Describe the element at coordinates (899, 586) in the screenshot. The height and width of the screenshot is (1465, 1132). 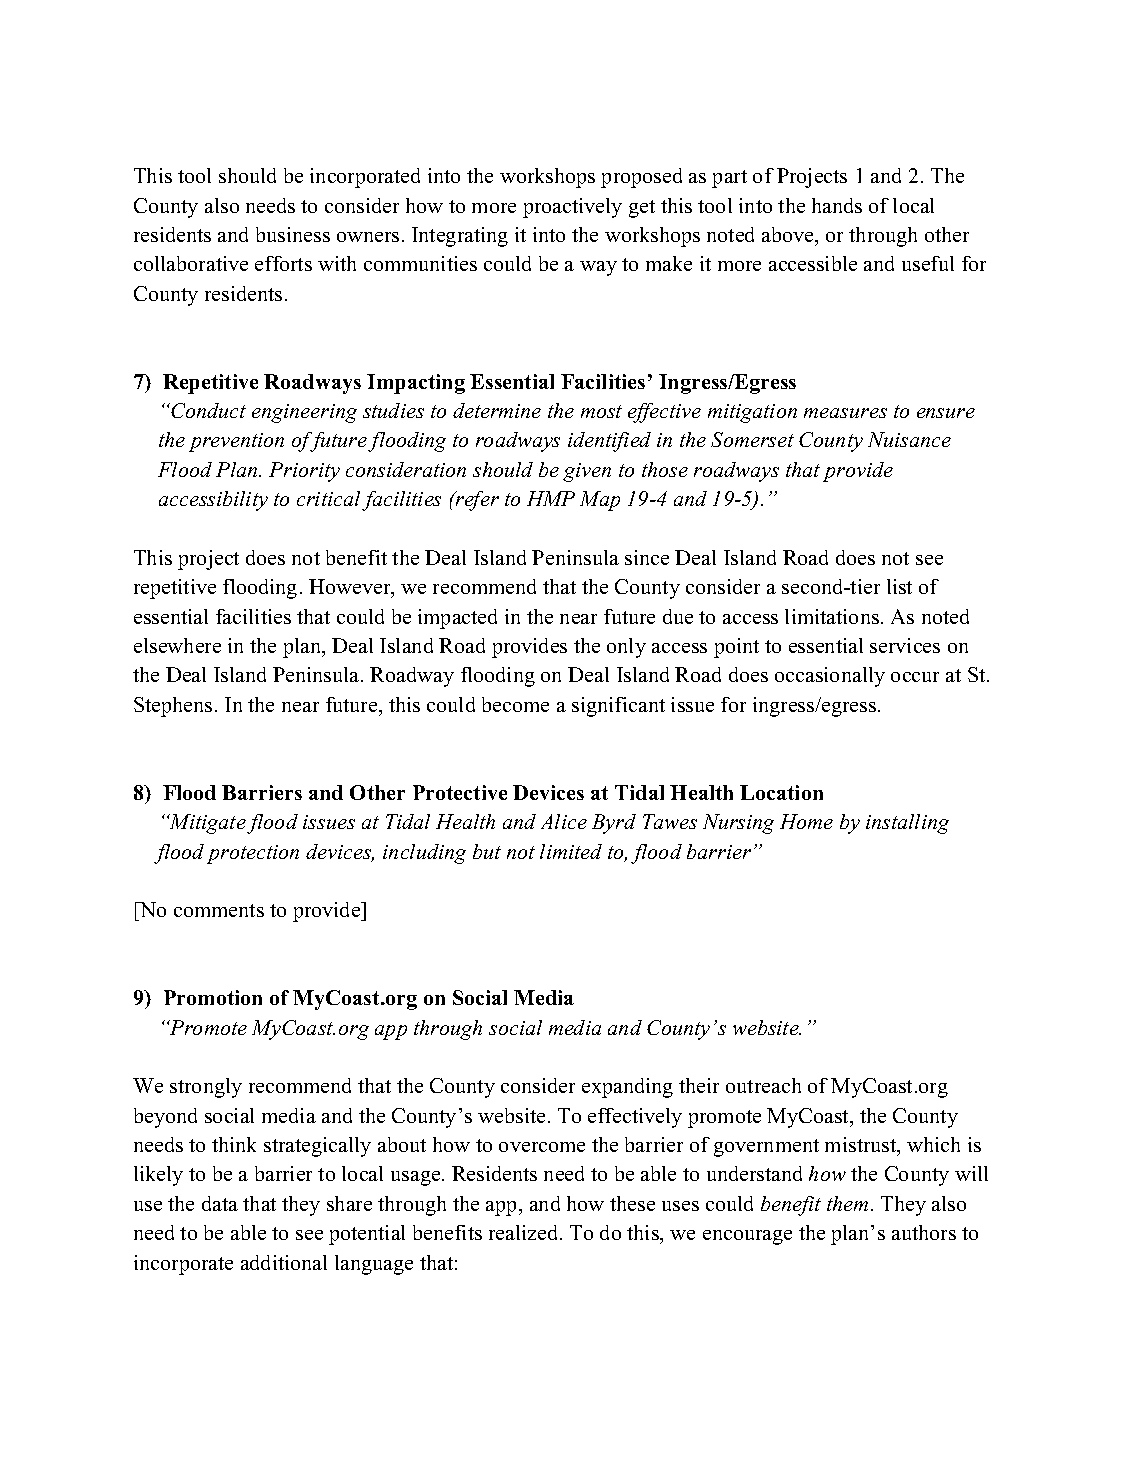
I see `list` at that location.
